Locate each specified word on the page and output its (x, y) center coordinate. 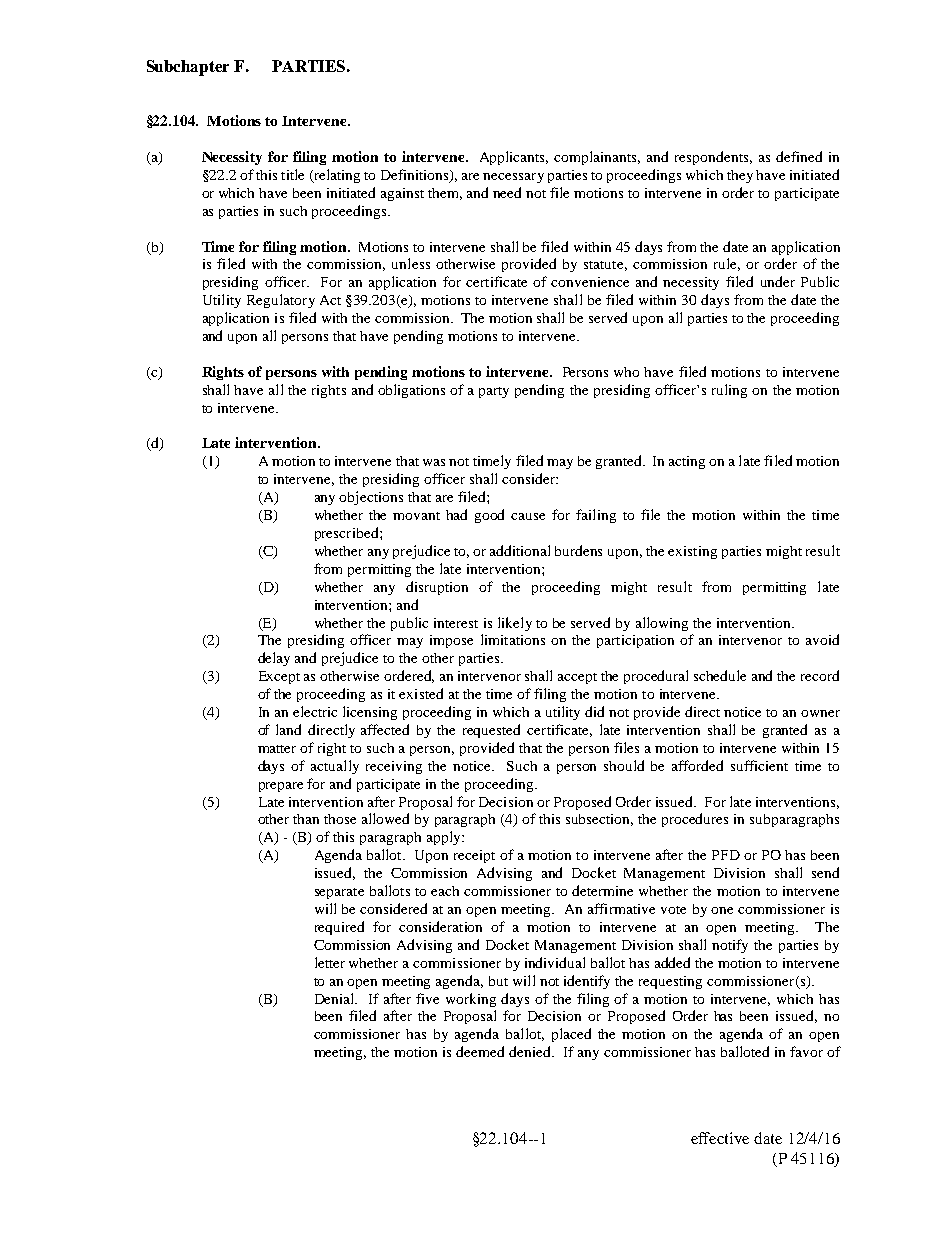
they (740, 176)
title (292, 174)
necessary (513, 178)
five (427, 998)
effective (720, 1138)
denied (531, 1051)
